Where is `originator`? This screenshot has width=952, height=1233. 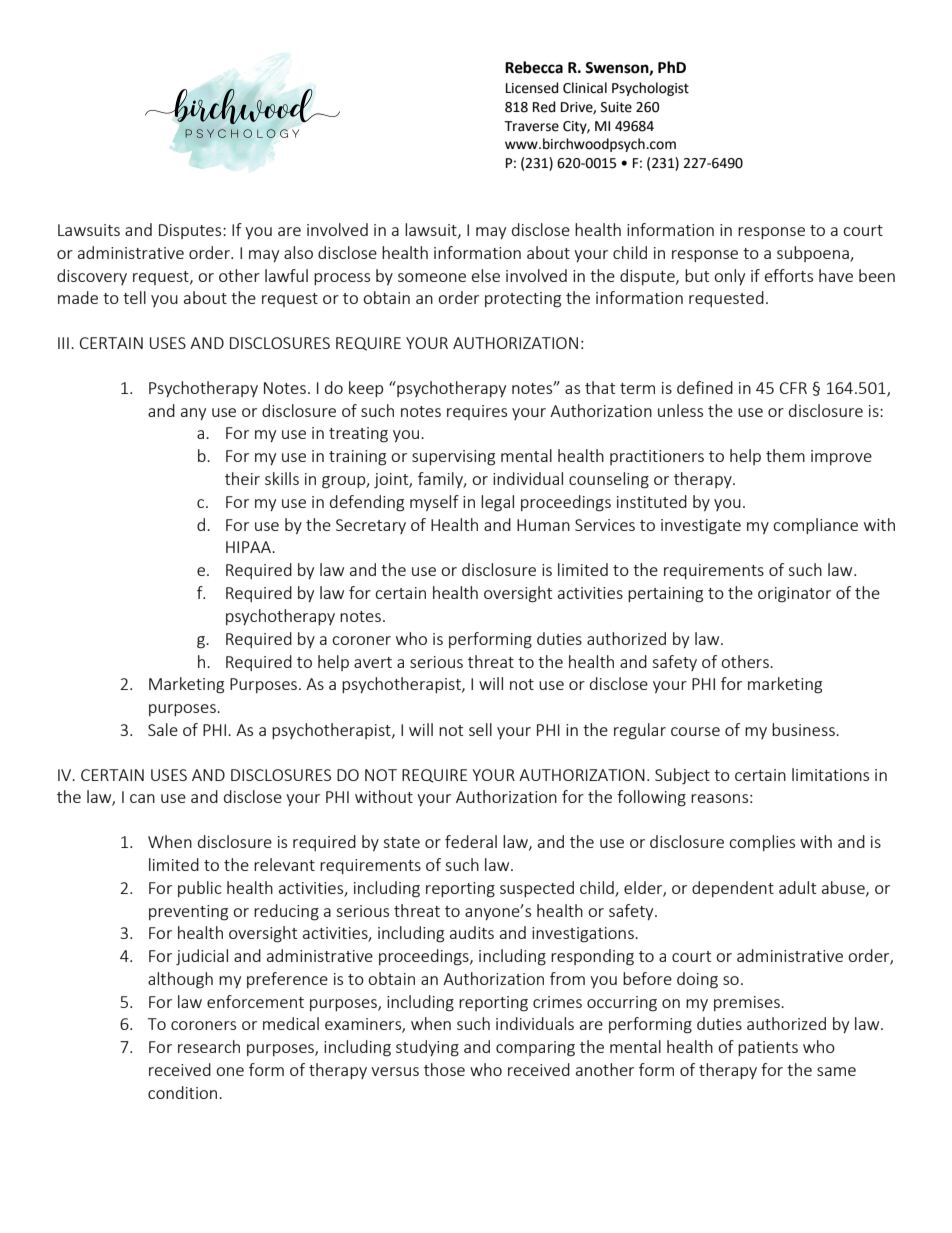
originator is located at coordinates (794, 595).
